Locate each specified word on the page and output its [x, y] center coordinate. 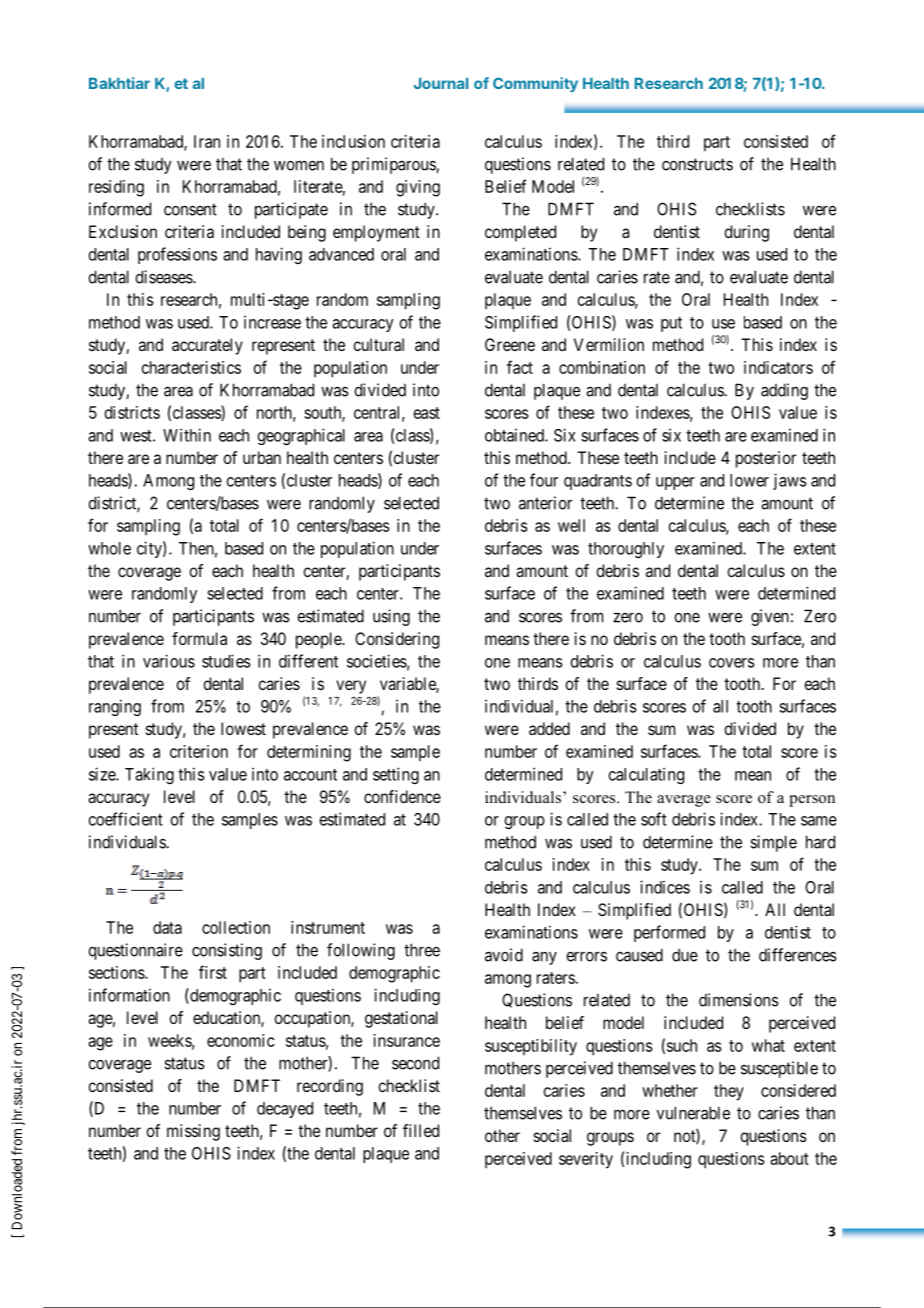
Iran [207, 141]
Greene [510, 344]
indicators [778, 367]
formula [199, 638]
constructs [697, 164]
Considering [397, 640]
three [422, 950]
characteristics [191, 367]
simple [773, 843]
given [770, 617]
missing [193, 1132]
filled [421, 1130]
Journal [441, 83]
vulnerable [693, 1113]
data [167, 927]
